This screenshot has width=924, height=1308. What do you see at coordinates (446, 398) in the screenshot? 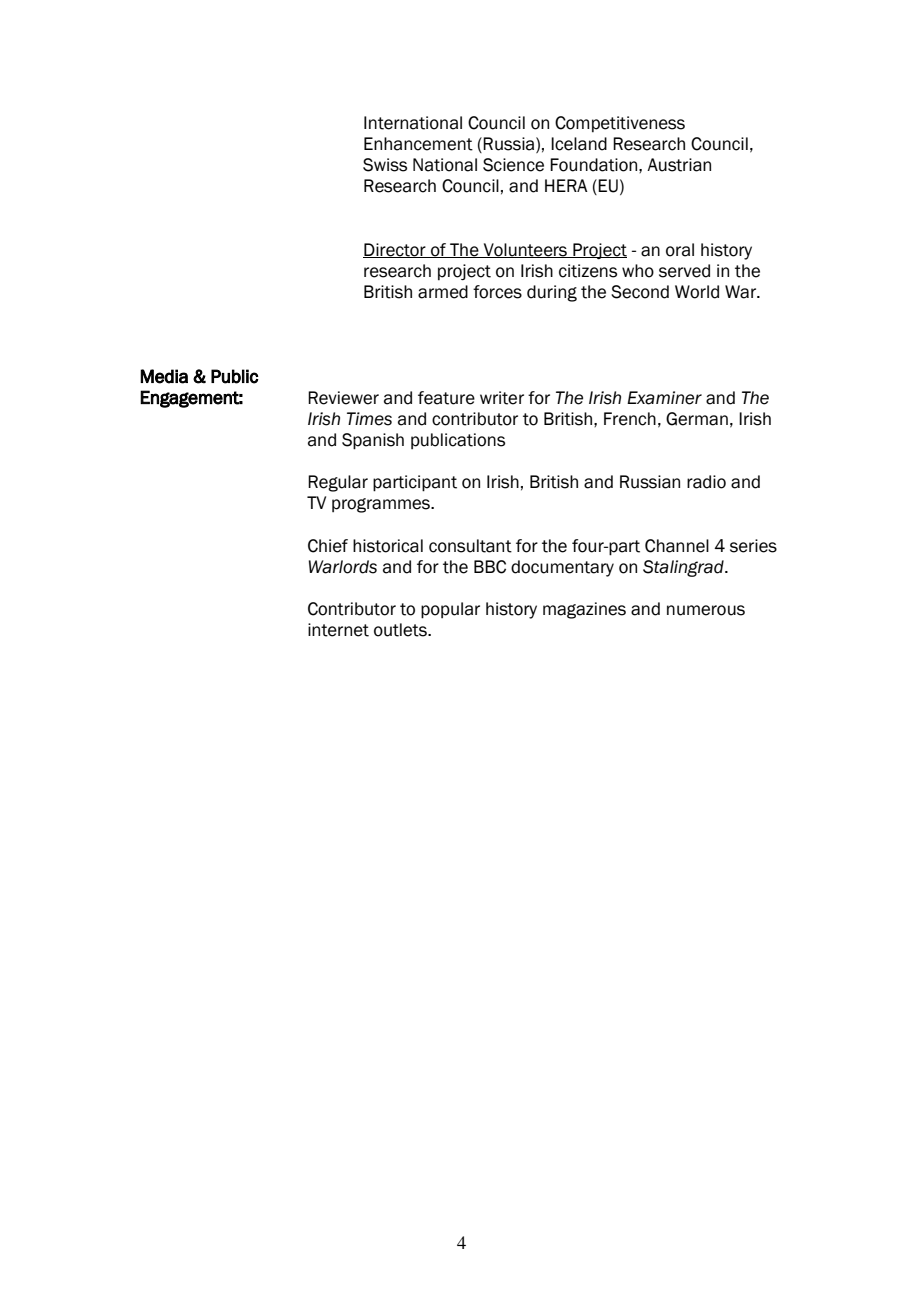
I see `feature` at bounding box center [446, 398].
